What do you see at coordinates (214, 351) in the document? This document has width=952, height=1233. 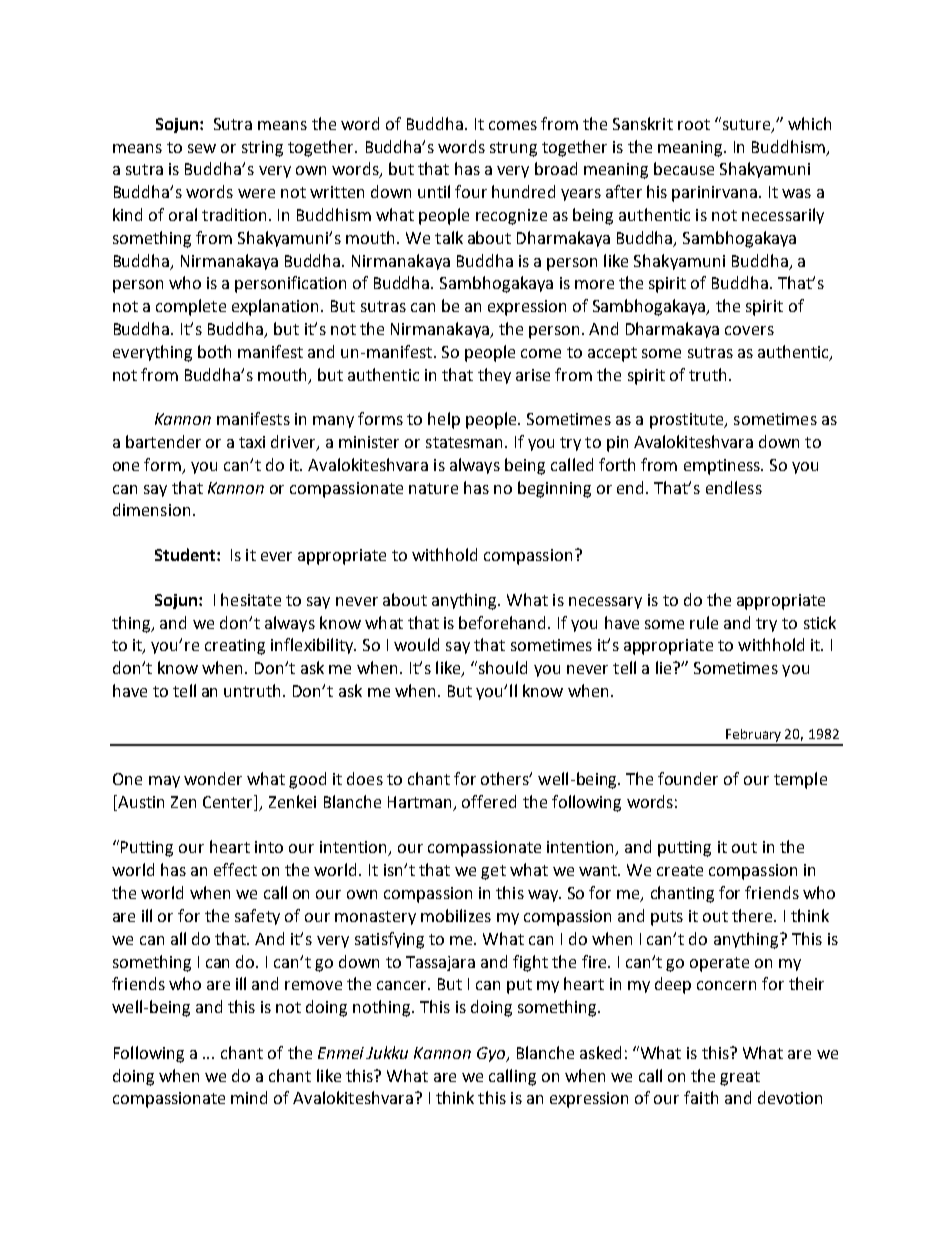 I see `both` at bounding box center [214, 351].
